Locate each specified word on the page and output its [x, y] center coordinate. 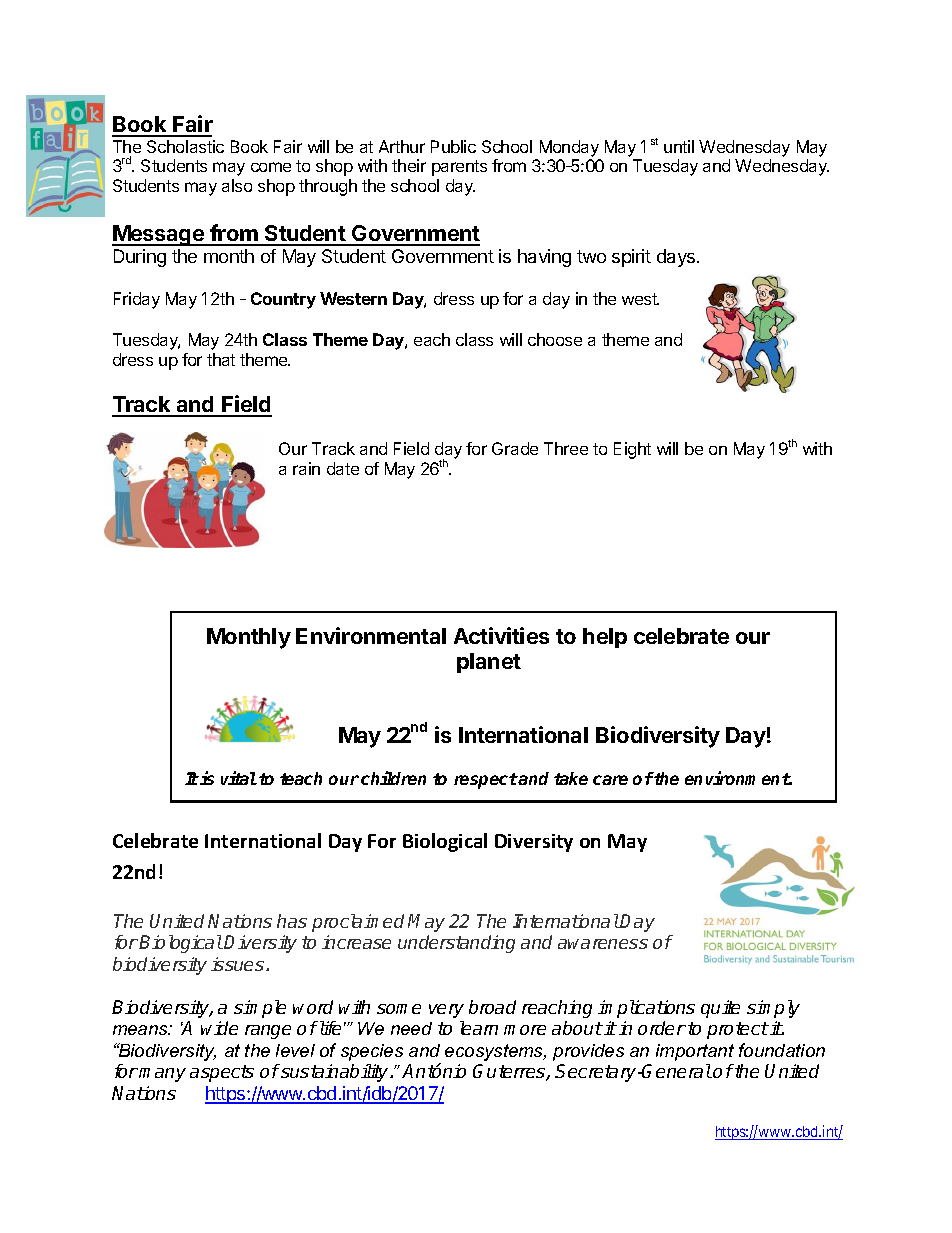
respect [486, 781]
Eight [632, 450]
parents [459, 168]
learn [479, 1028]
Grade [515, 448]
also [237, 185]
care [610, 780]
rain [306, 468]
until [679, 146]
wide [219, 1028]
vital [239, 778]
